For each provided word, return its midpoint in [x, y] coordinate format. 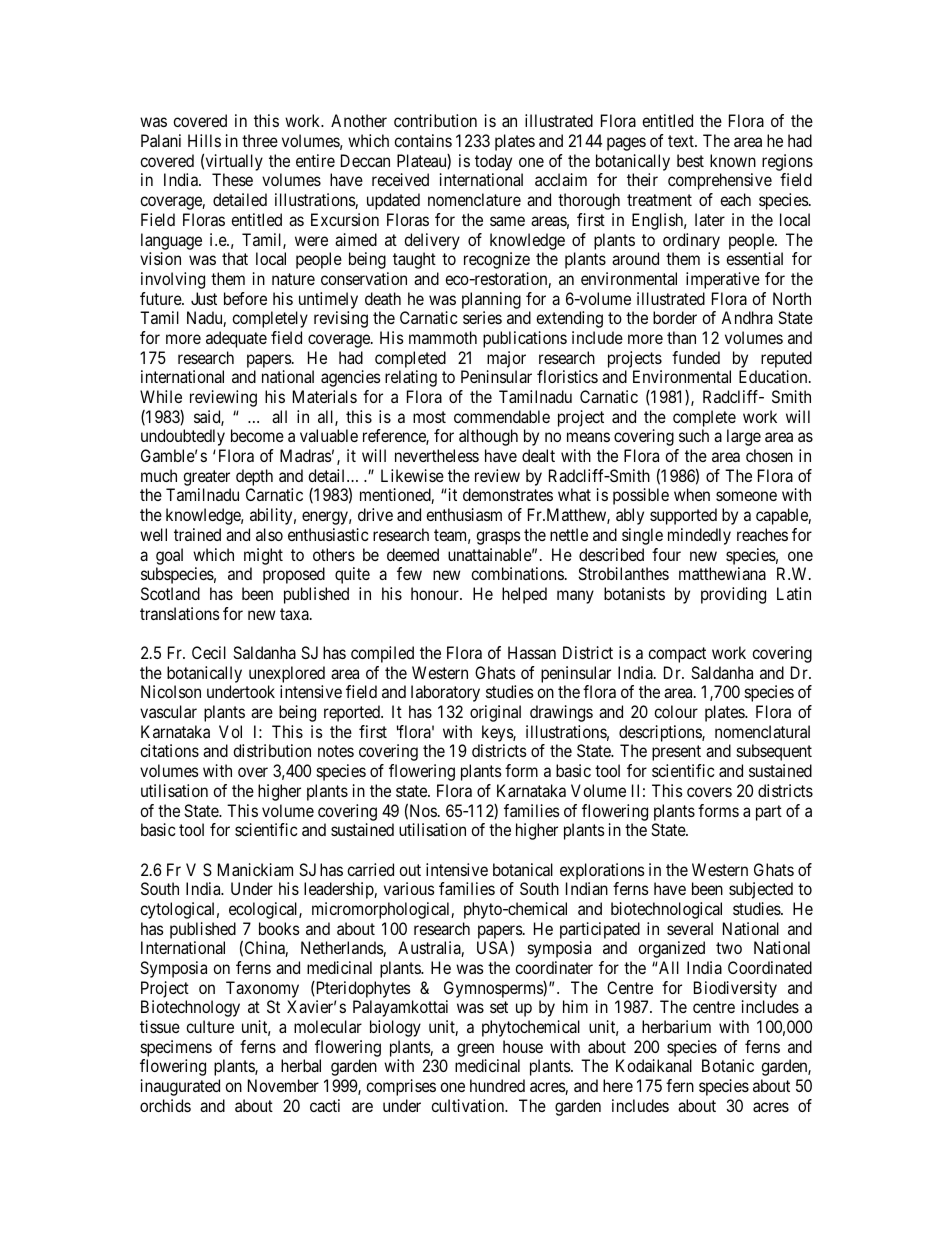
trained [197, 534]
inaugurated [180, 1087]
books [279, 928]
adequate [236, 339]
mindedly [699, 536]
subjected [761, 890]
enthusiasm [464, 514]
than [681, 337]
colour [676, 711]
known [733, 160]
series [482, 317]
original [495, 713]
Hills [204, 140]
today [493, 162]
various [409, 888]
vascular [168, 711]
